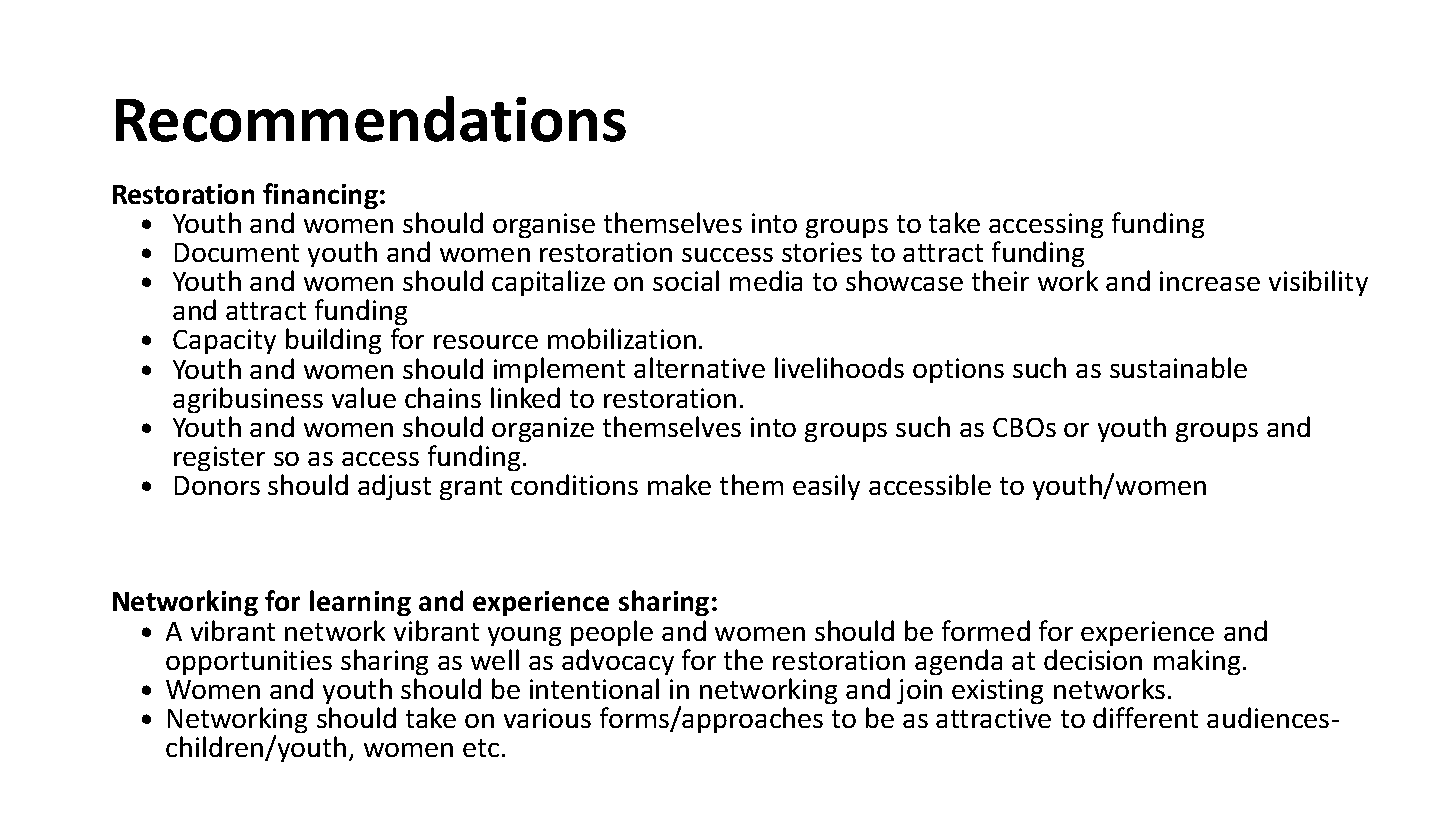 The image size is (1456, 819). Describe the element at coordinates (544, 225) in the document. I see `organise` at that location.
